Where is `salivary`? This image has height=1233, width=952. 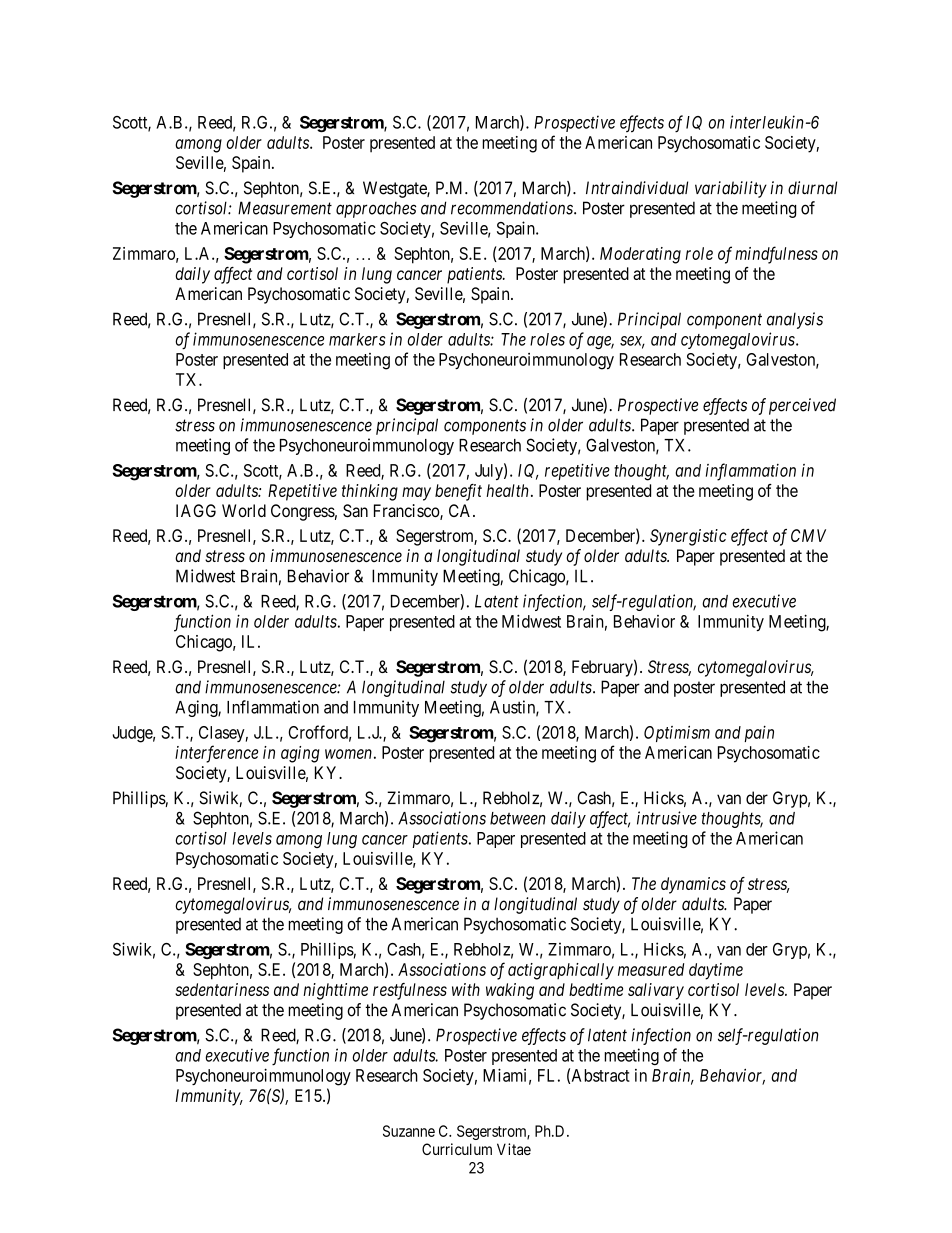 salivary is located at coordinates (656, 991).
